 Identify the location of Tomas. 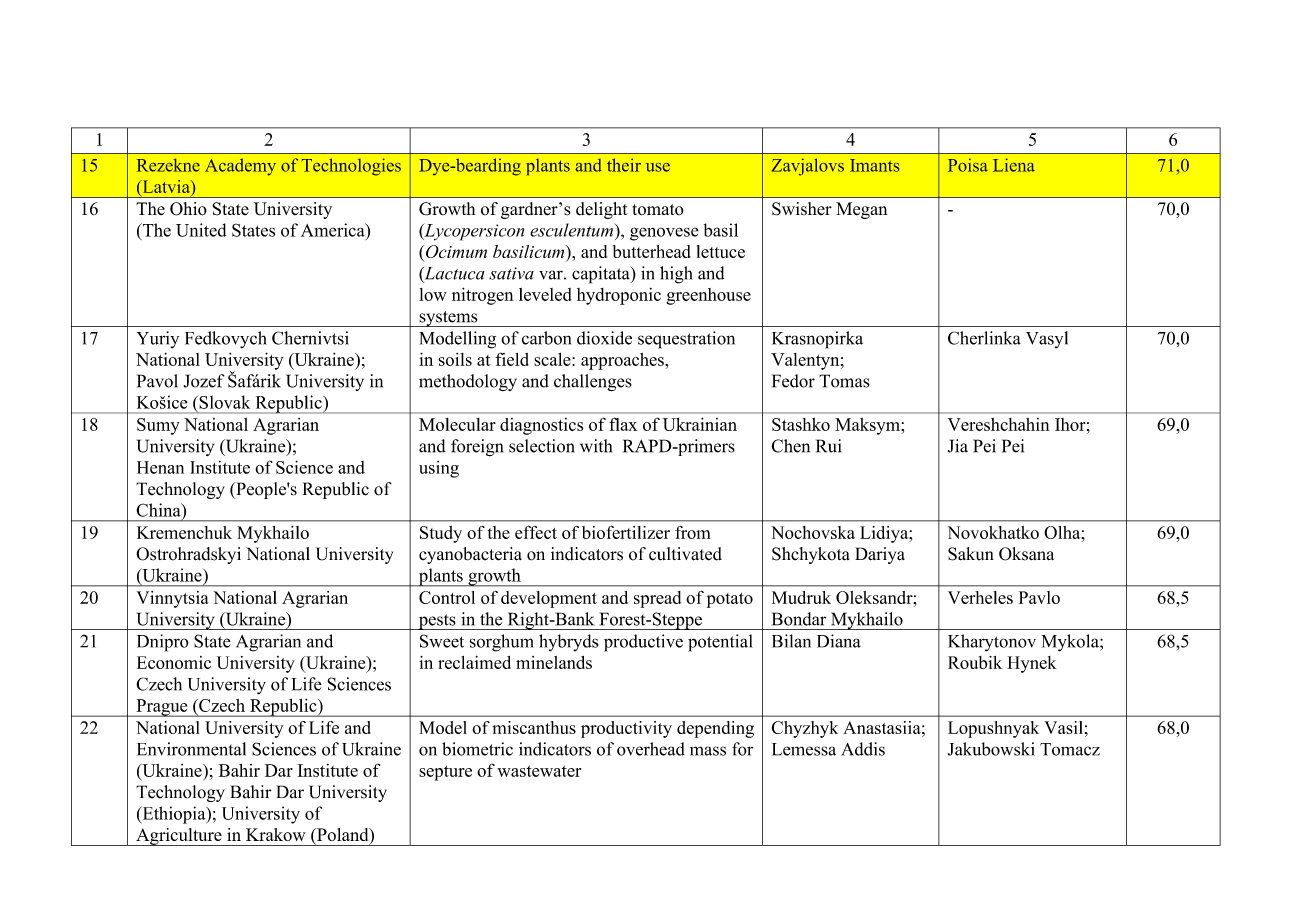
(844, 381).
